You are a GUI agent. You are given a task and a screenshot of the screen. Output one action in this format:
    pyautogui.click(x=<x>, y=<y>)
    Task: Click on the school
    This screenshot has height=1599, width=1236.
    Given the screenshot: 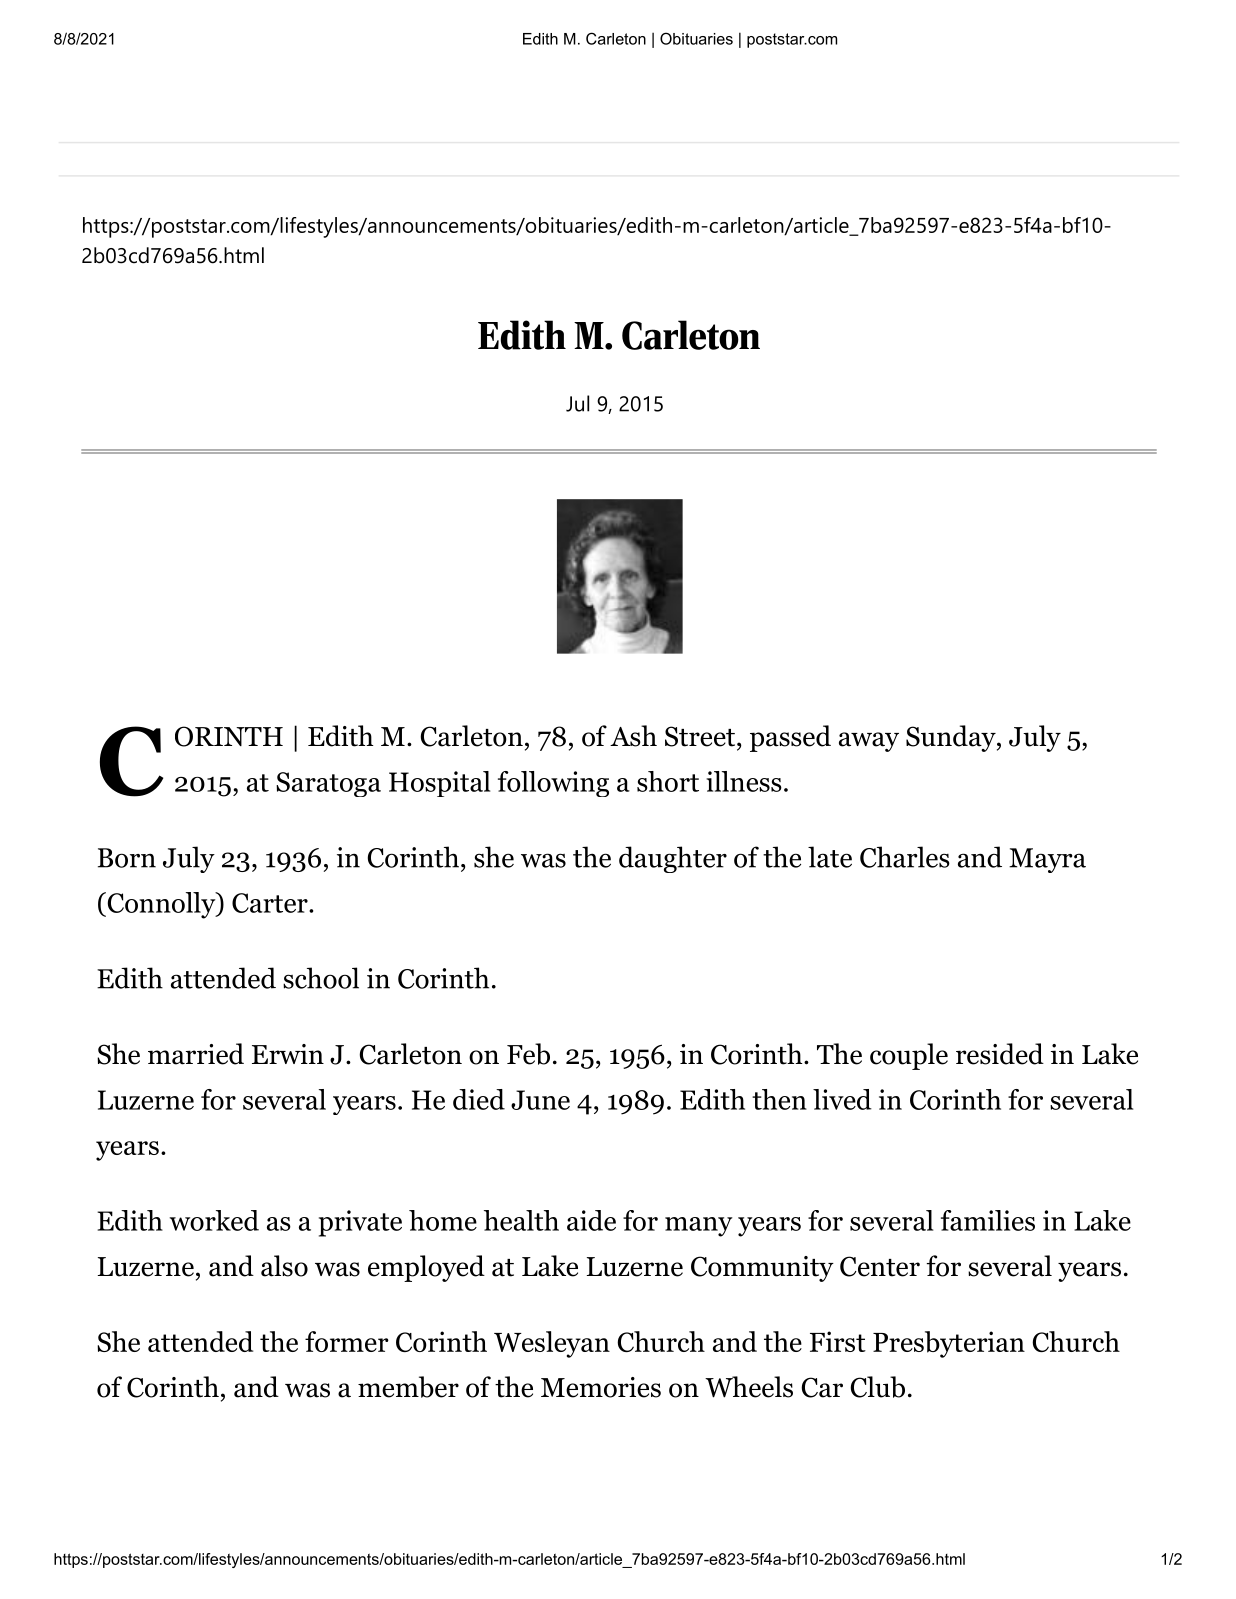 What is the action you would take?
    pyautogui.click(x=321, y=978)
